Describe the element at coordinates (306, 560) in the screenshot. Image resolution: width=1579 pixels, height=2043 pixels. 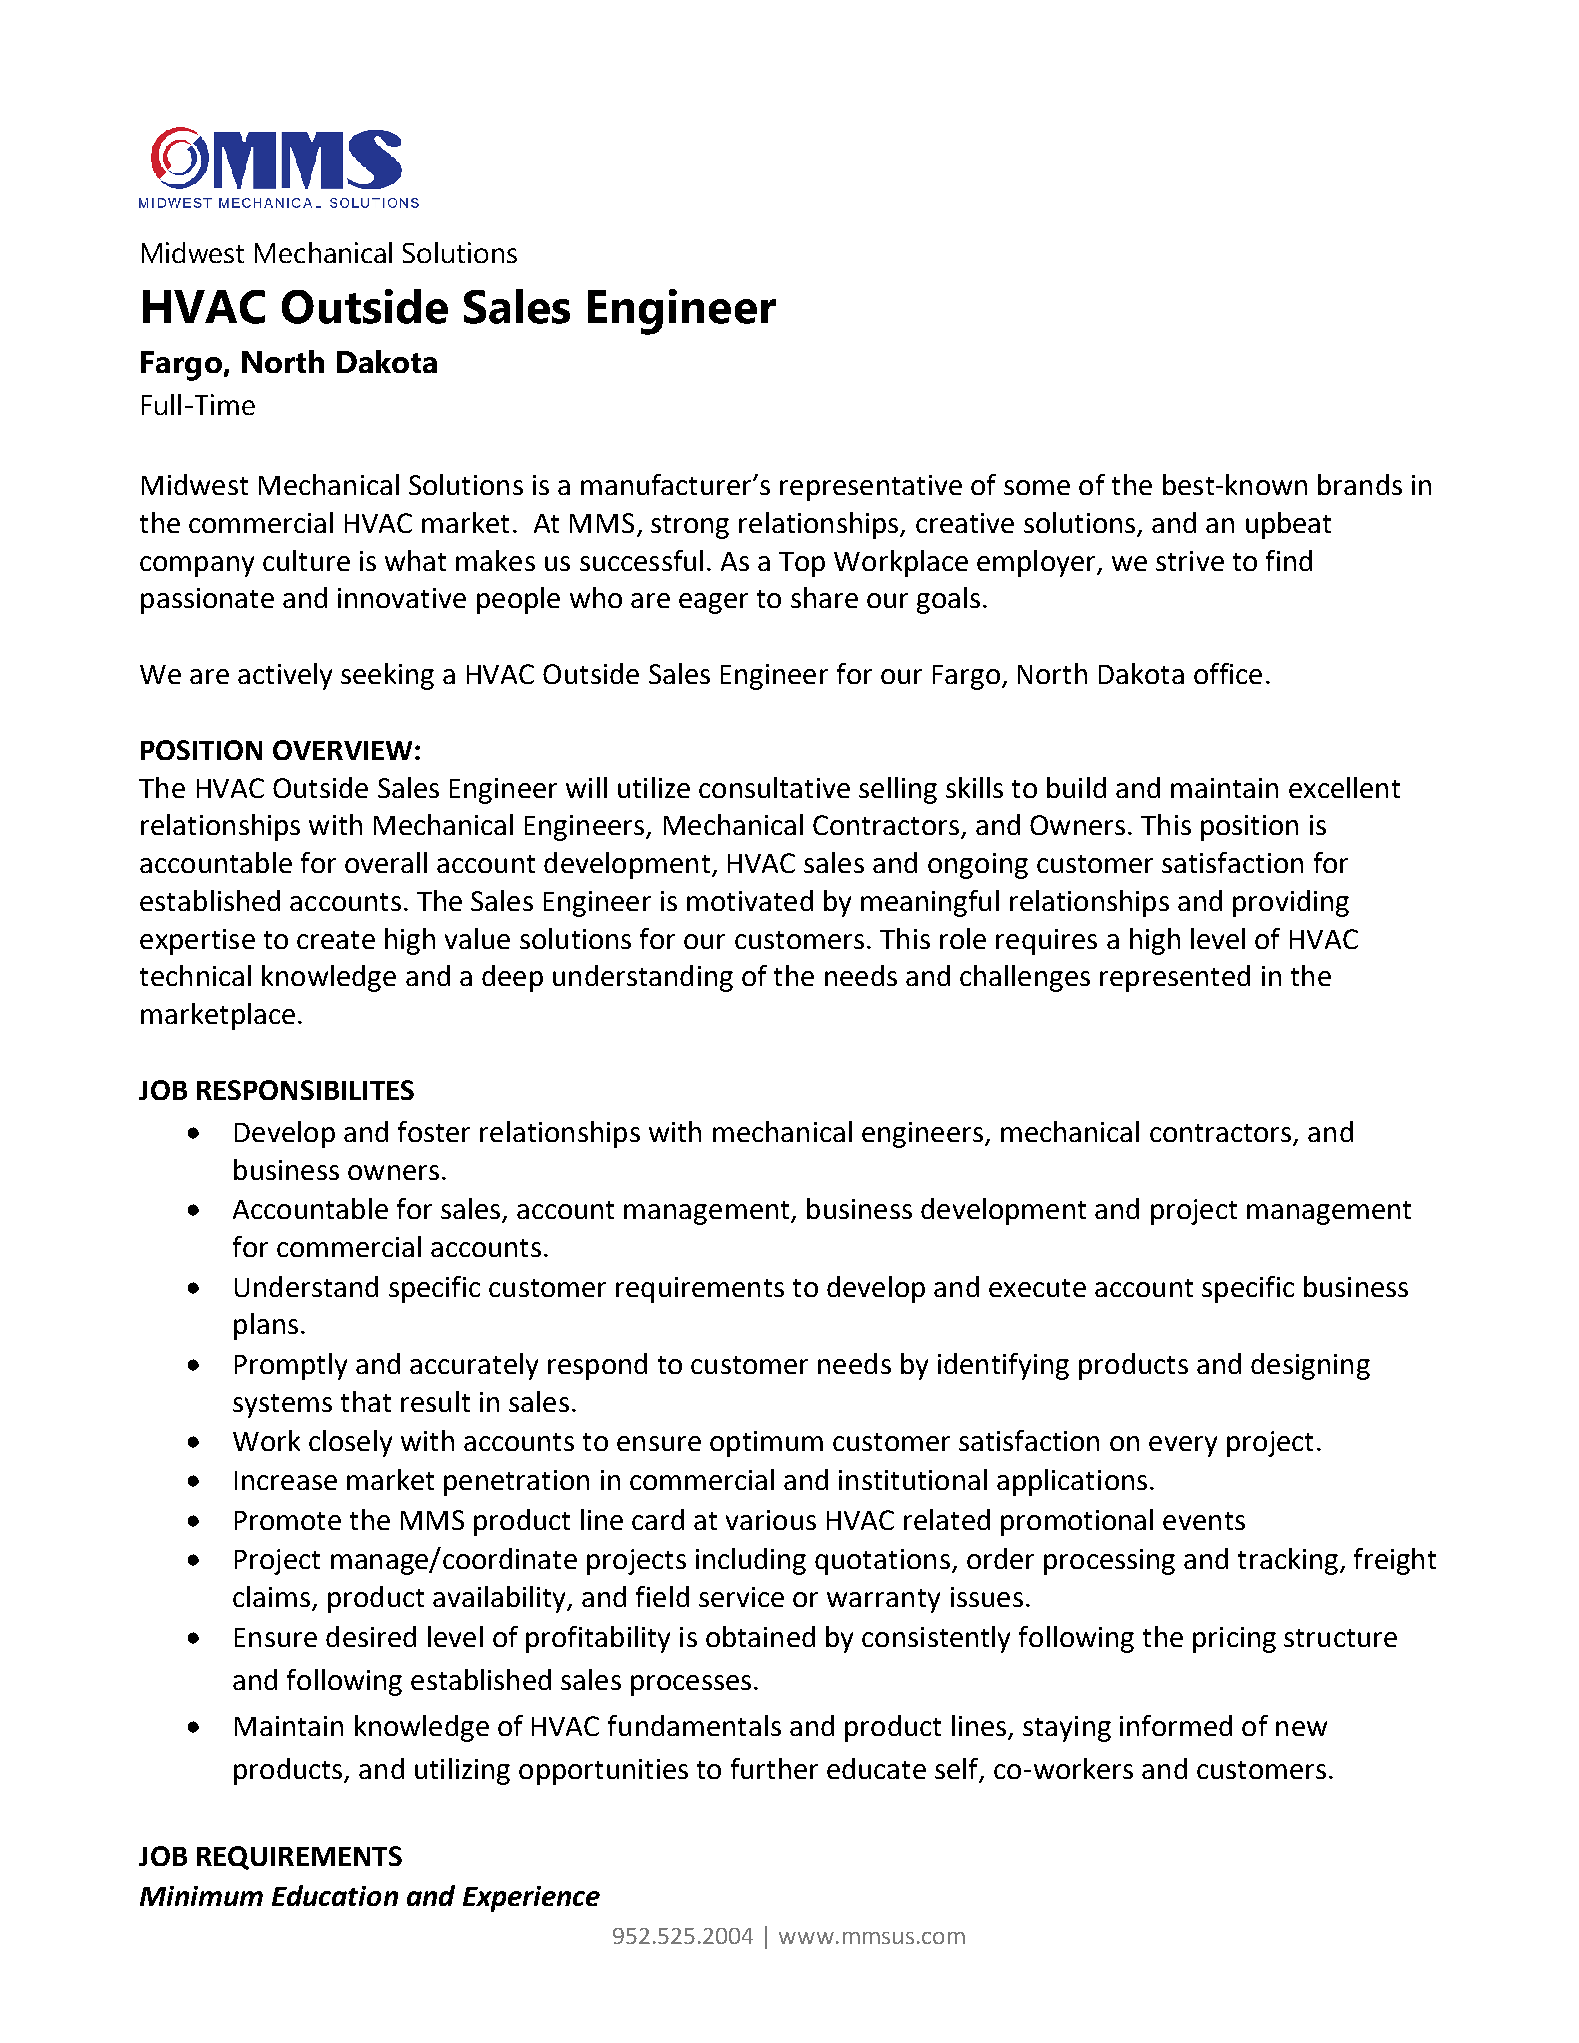
I see `culture` at that location.
